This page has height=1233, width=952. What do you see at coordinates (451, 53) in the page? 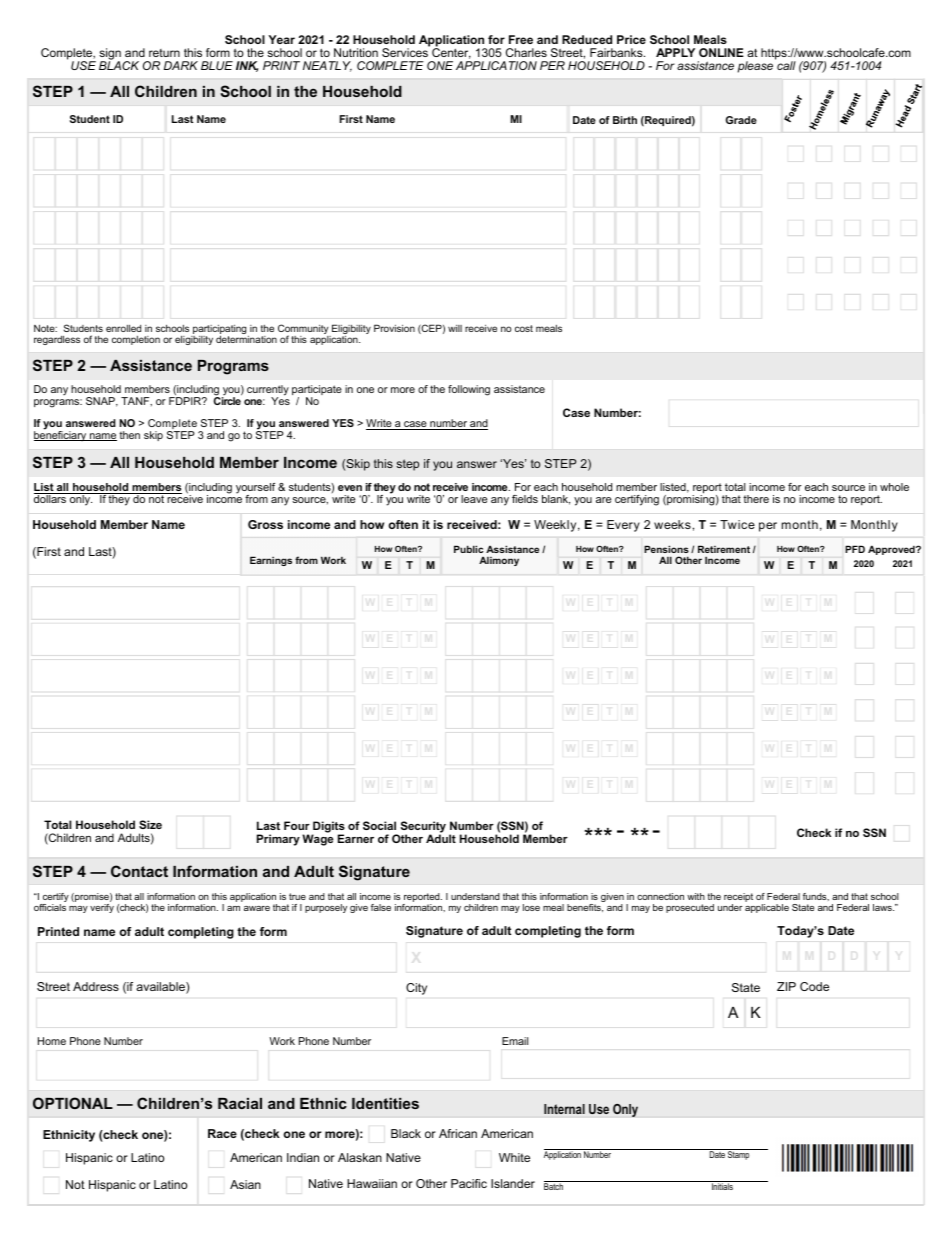
I see `Center` at bounding box center [451, 53].
